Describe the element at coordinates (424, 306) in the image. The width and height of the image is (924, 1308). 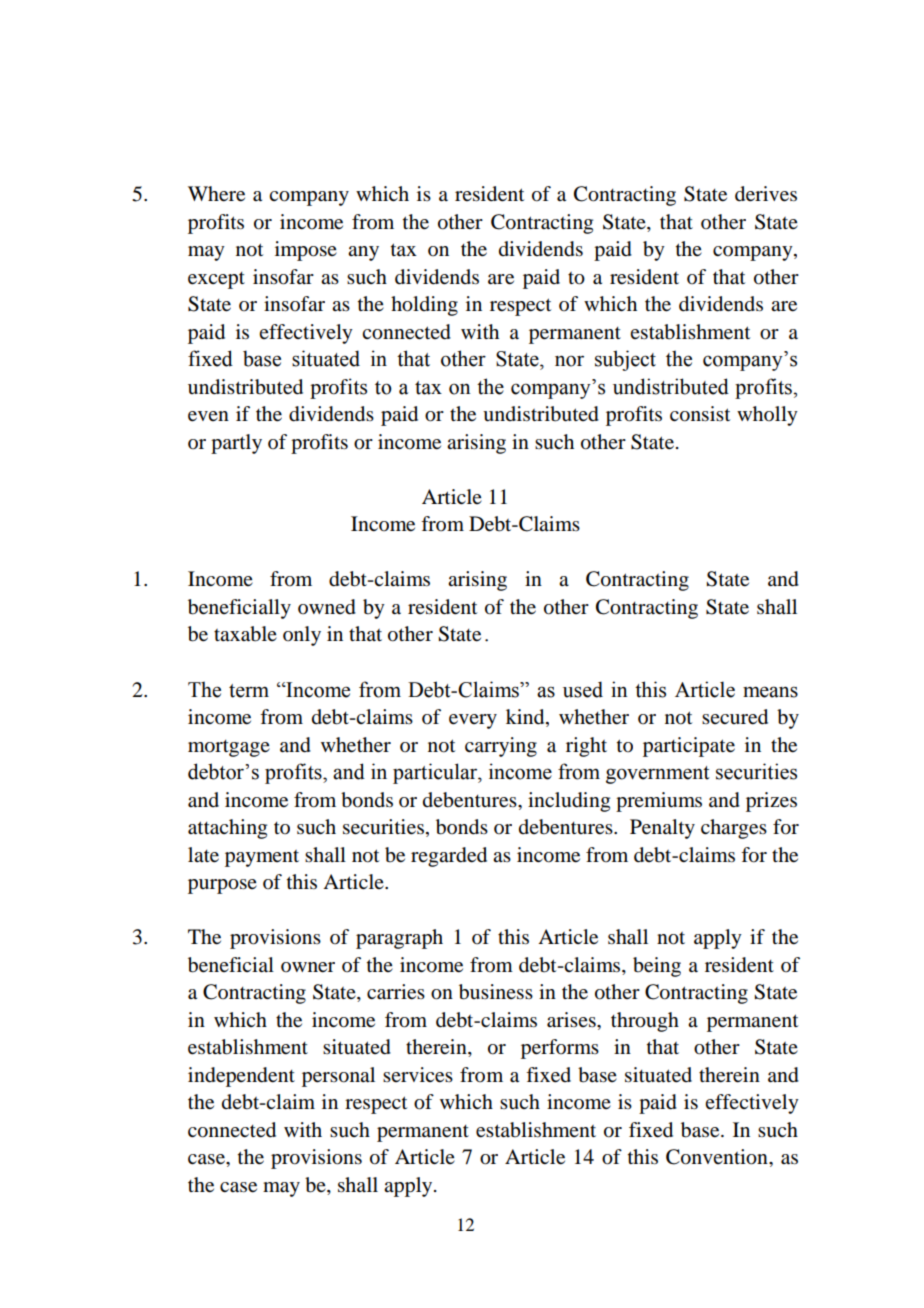
I see `holding` at that location.
